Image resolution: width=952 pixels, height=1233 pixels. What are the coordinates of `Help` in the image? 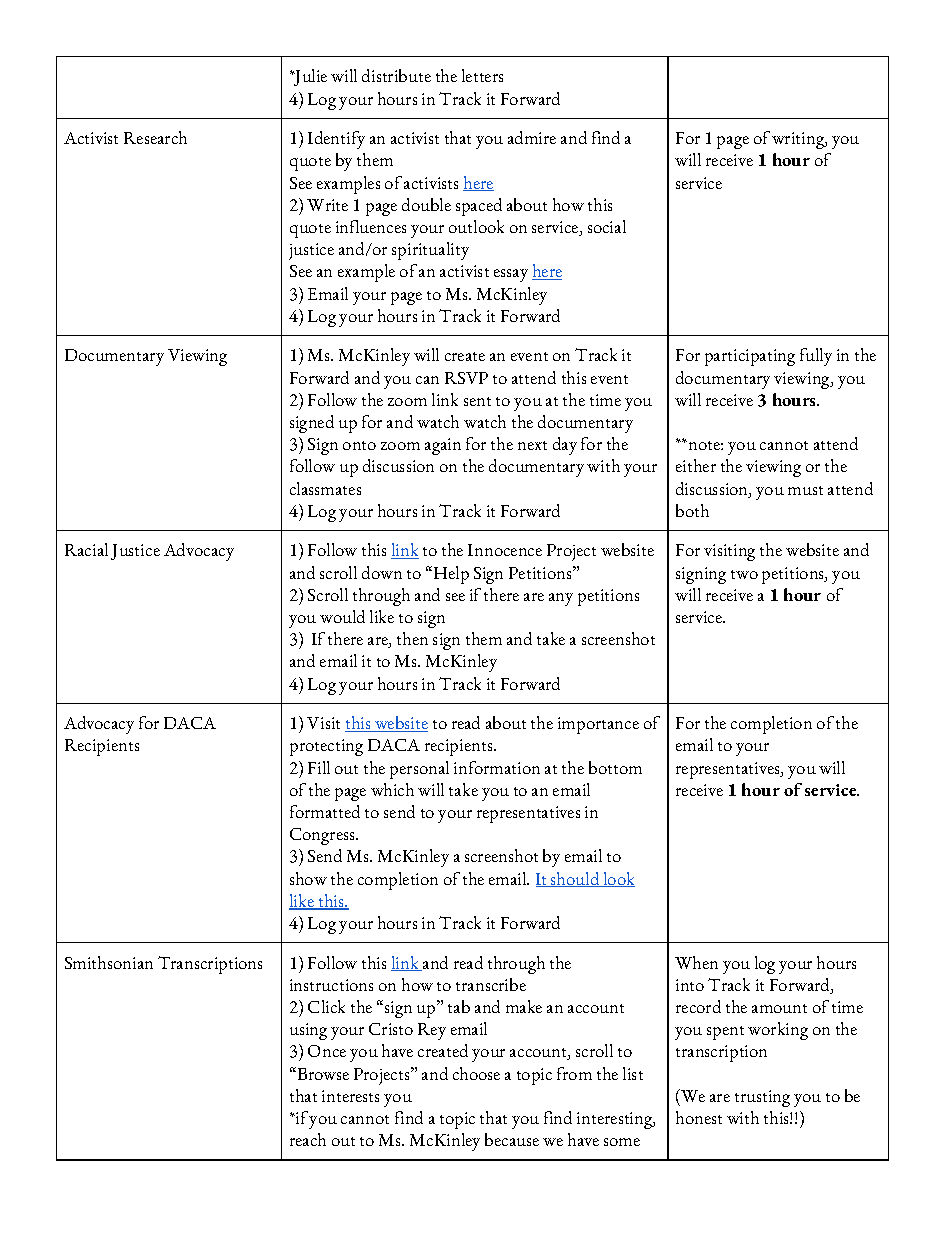 It's located at (451, 575).
